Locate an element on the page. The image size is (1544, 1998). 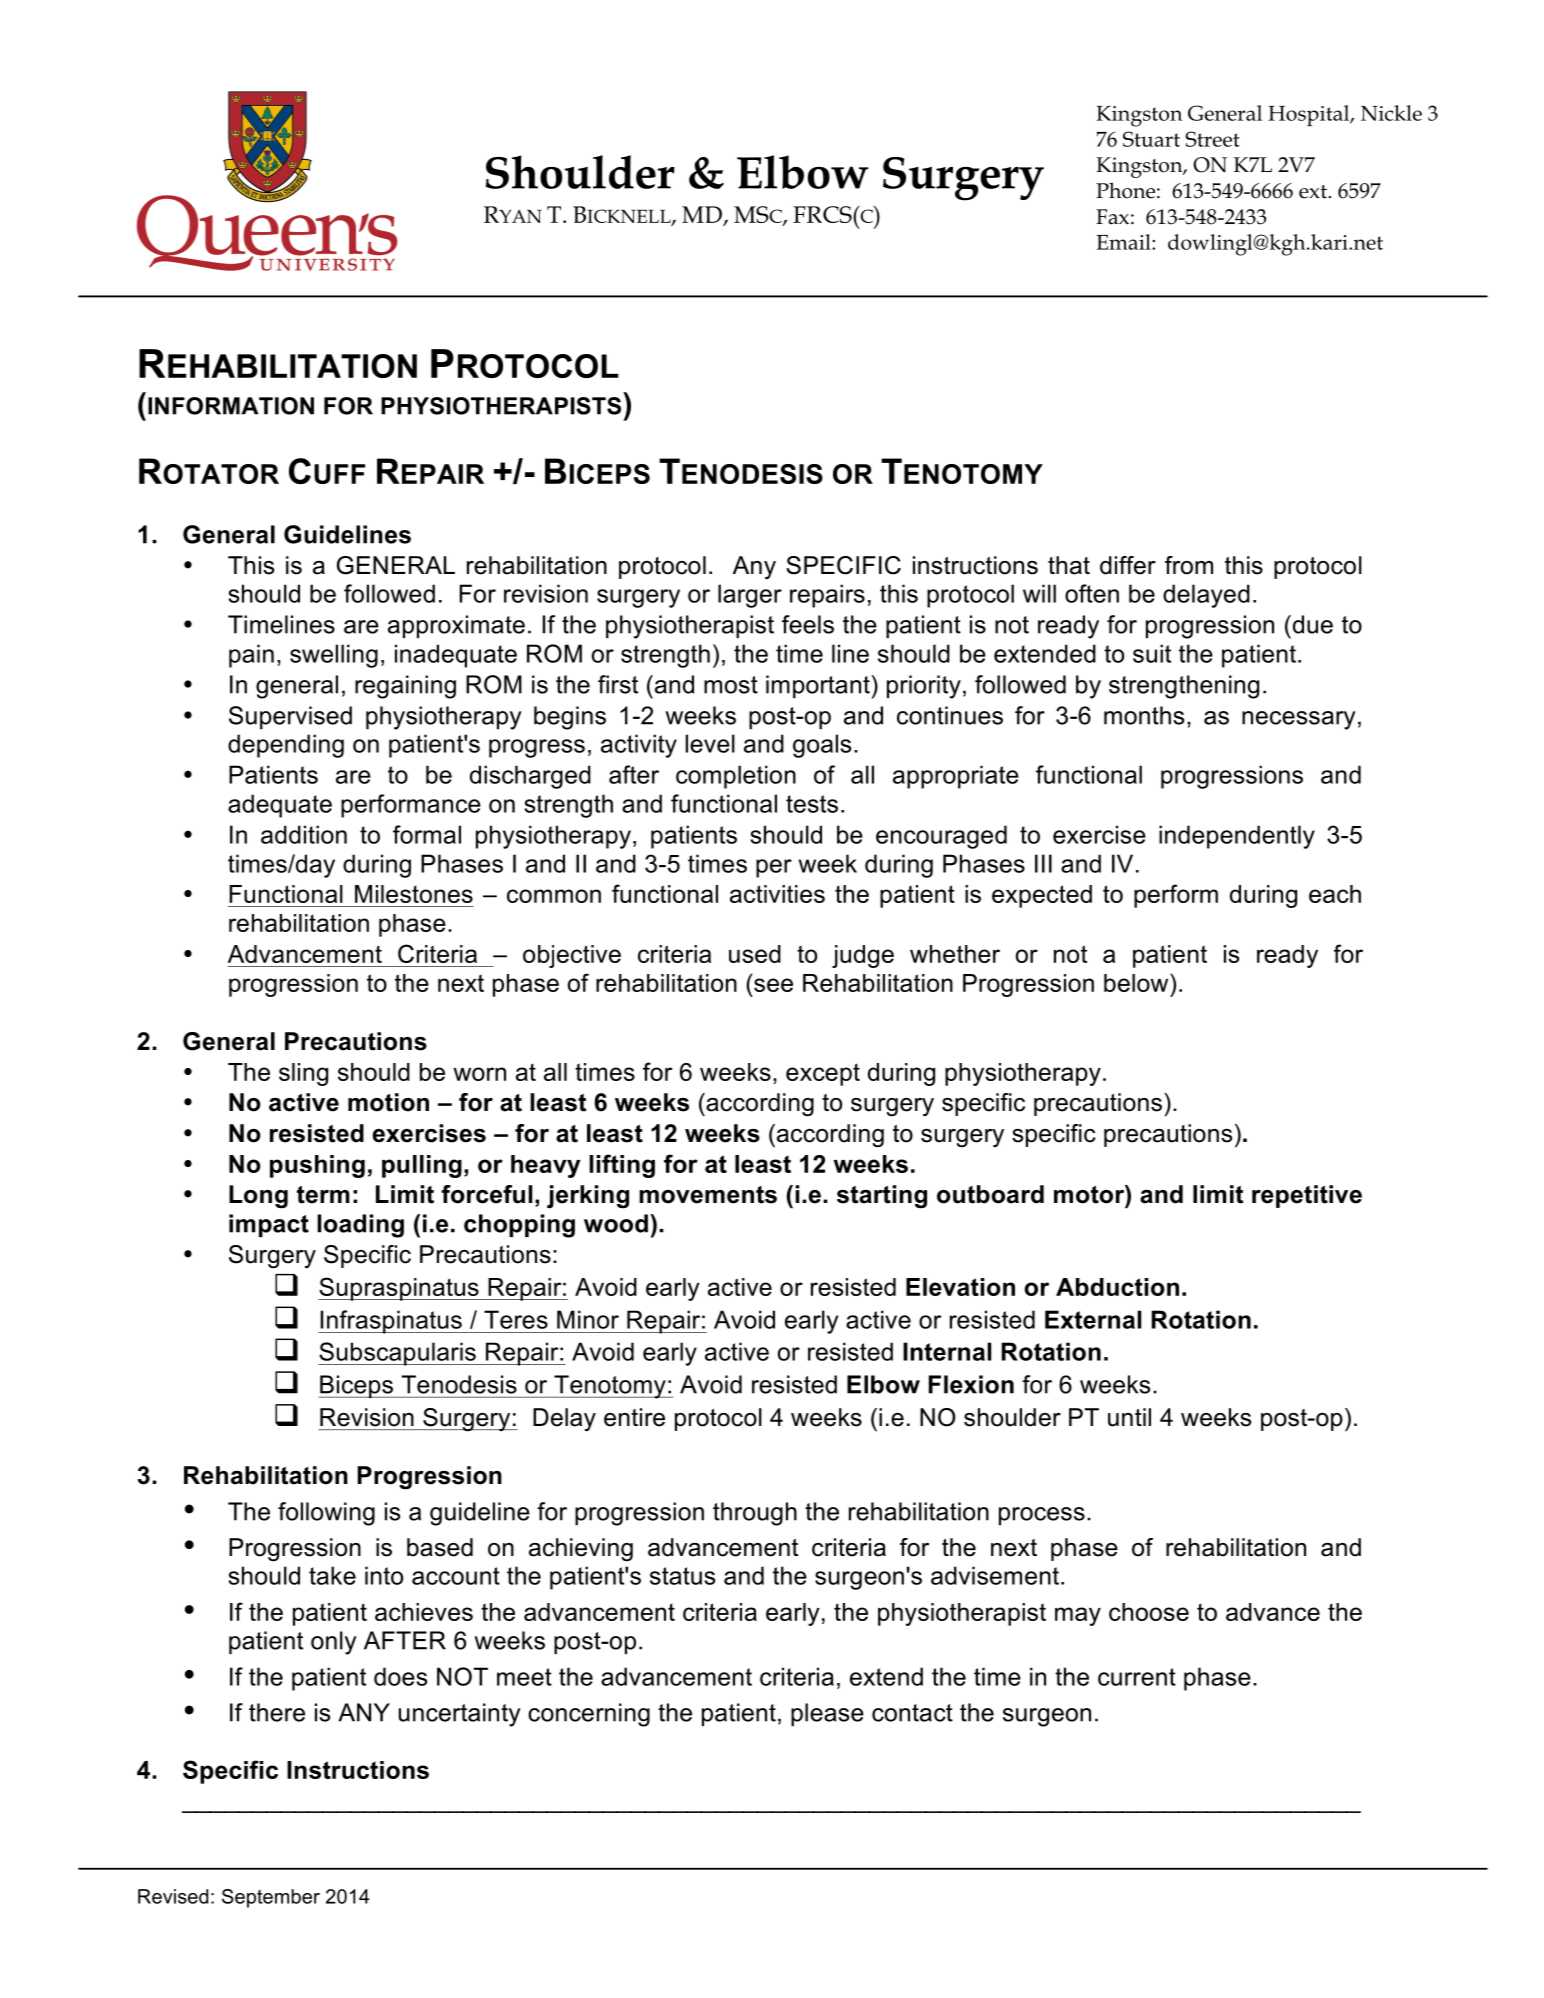
September is located at coordinates (271, 1898).
